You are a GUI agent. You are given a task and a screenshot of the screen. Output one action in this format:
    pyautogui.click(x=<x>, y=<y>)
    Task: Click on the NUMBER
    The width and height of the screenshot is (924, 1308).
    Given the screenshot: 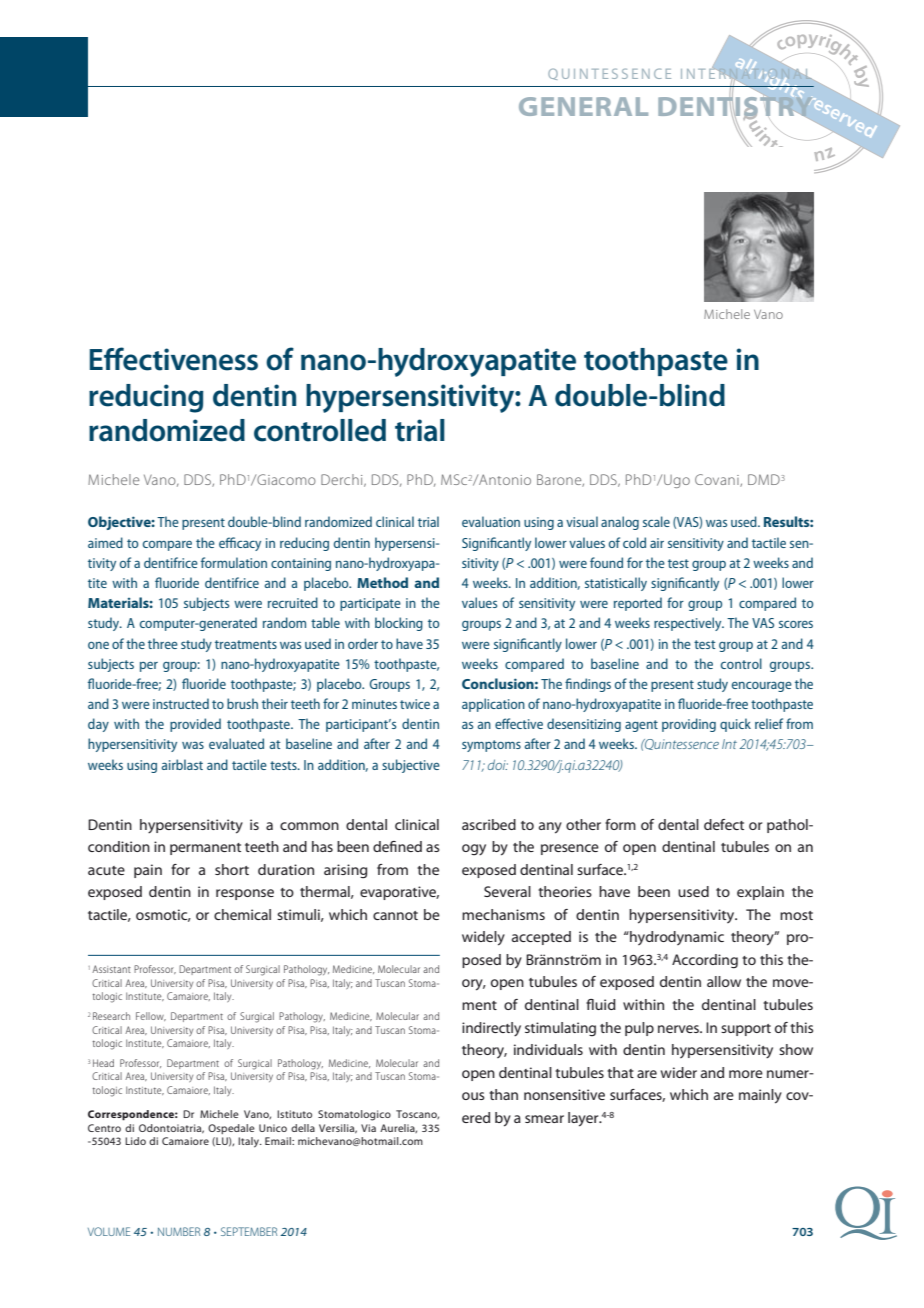 What is the action you would take?
    pyautogui.click(x=179, y=1231)
